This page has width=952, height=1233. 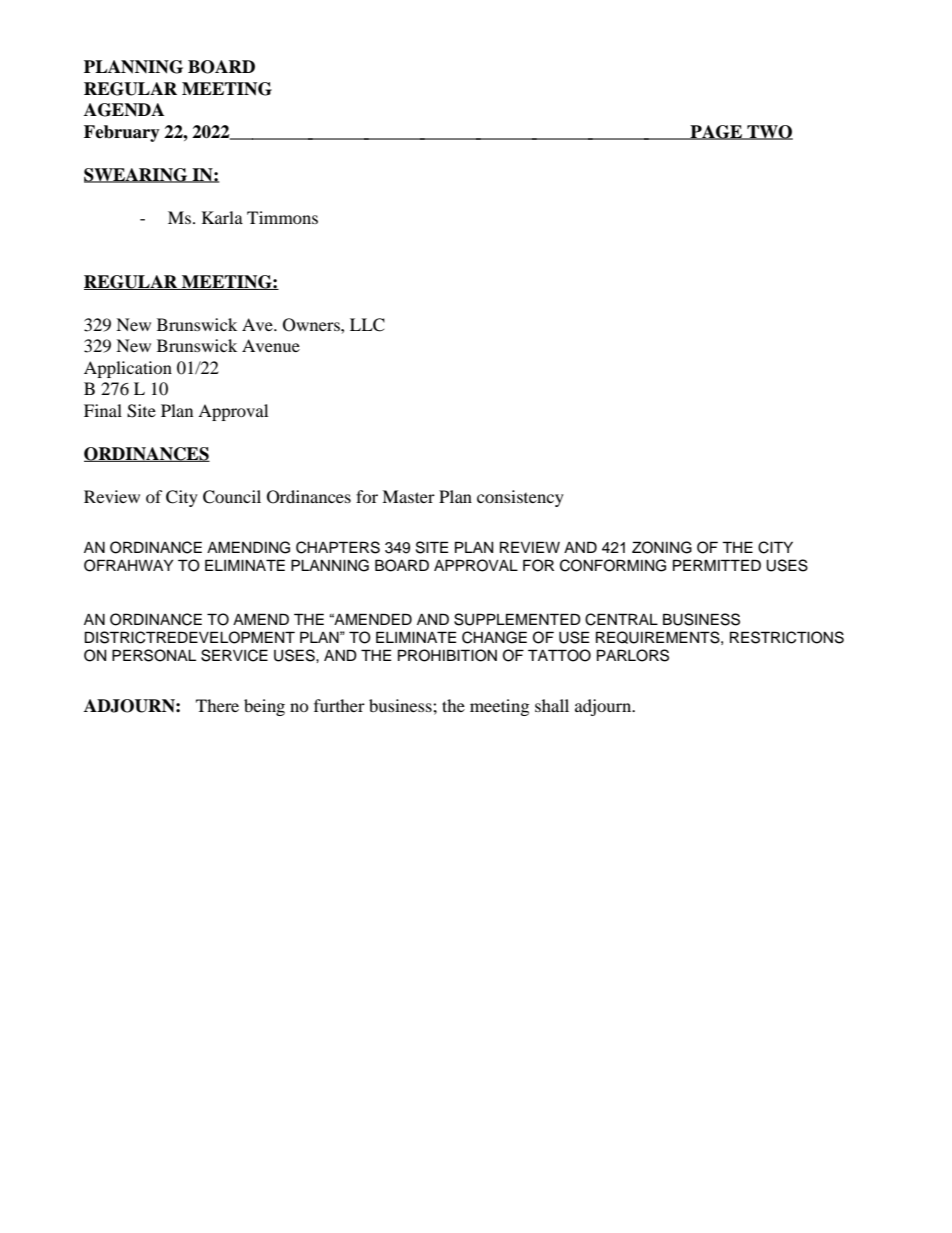 What do you see at coordinates (447, 655) in the page?
I see `PROHIBITION` at bounding box center [447, 655].
